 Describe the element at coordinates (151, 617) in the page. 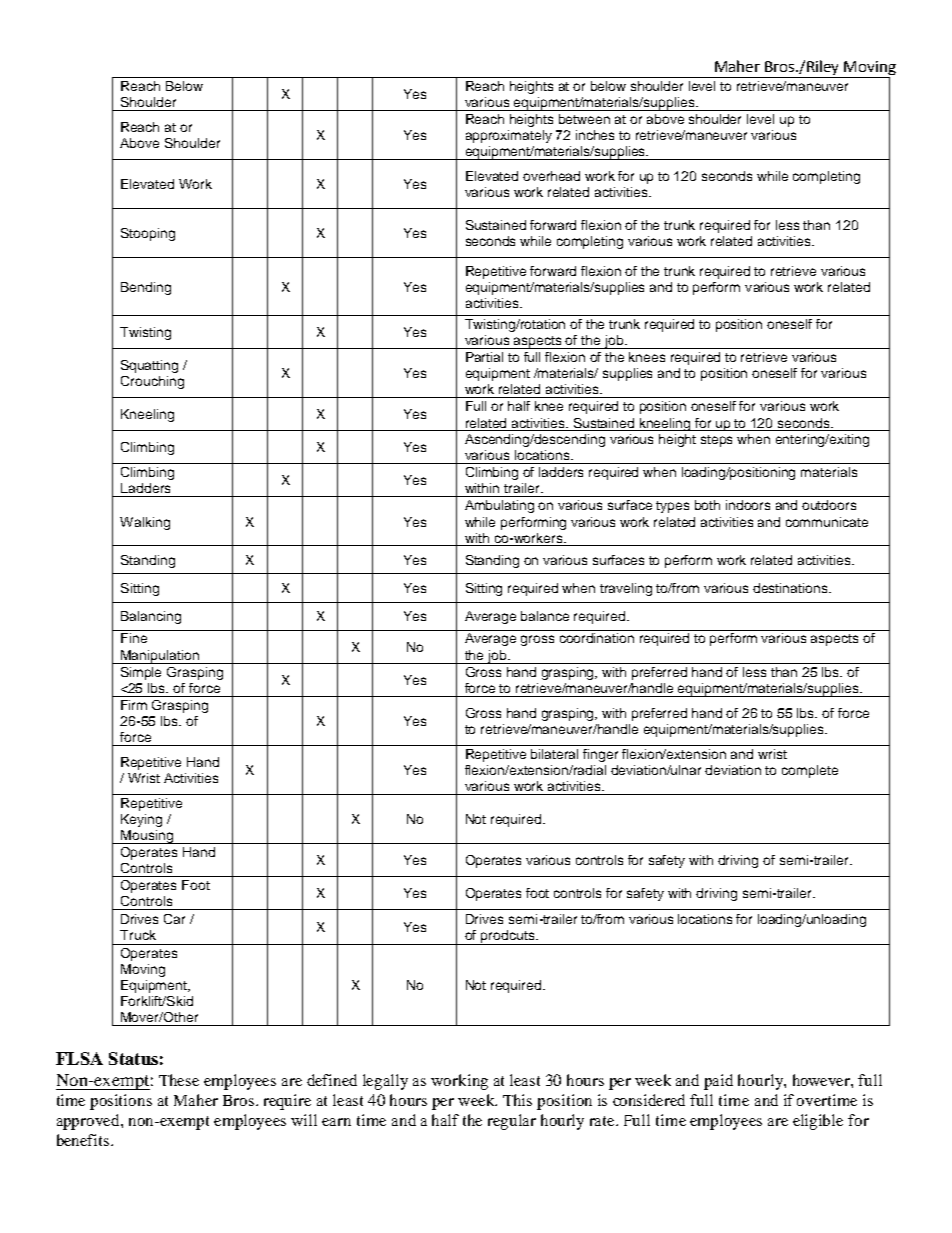

I see `Balancing` at that location.
